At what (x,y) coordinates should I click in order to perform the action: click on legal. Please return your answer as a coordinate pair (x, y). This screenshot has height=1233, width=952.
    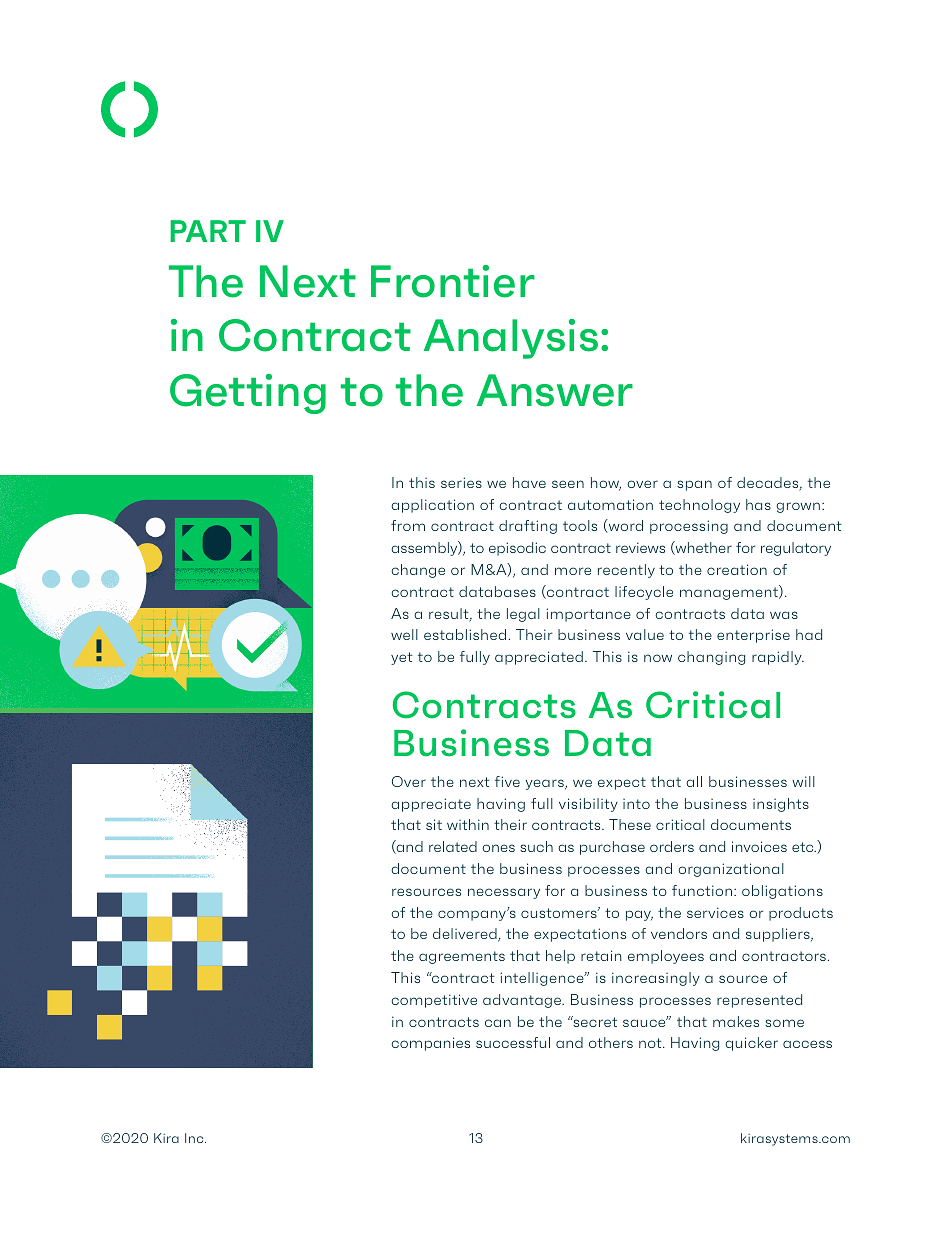
    Looking at the image, I should click on (523, 615).
